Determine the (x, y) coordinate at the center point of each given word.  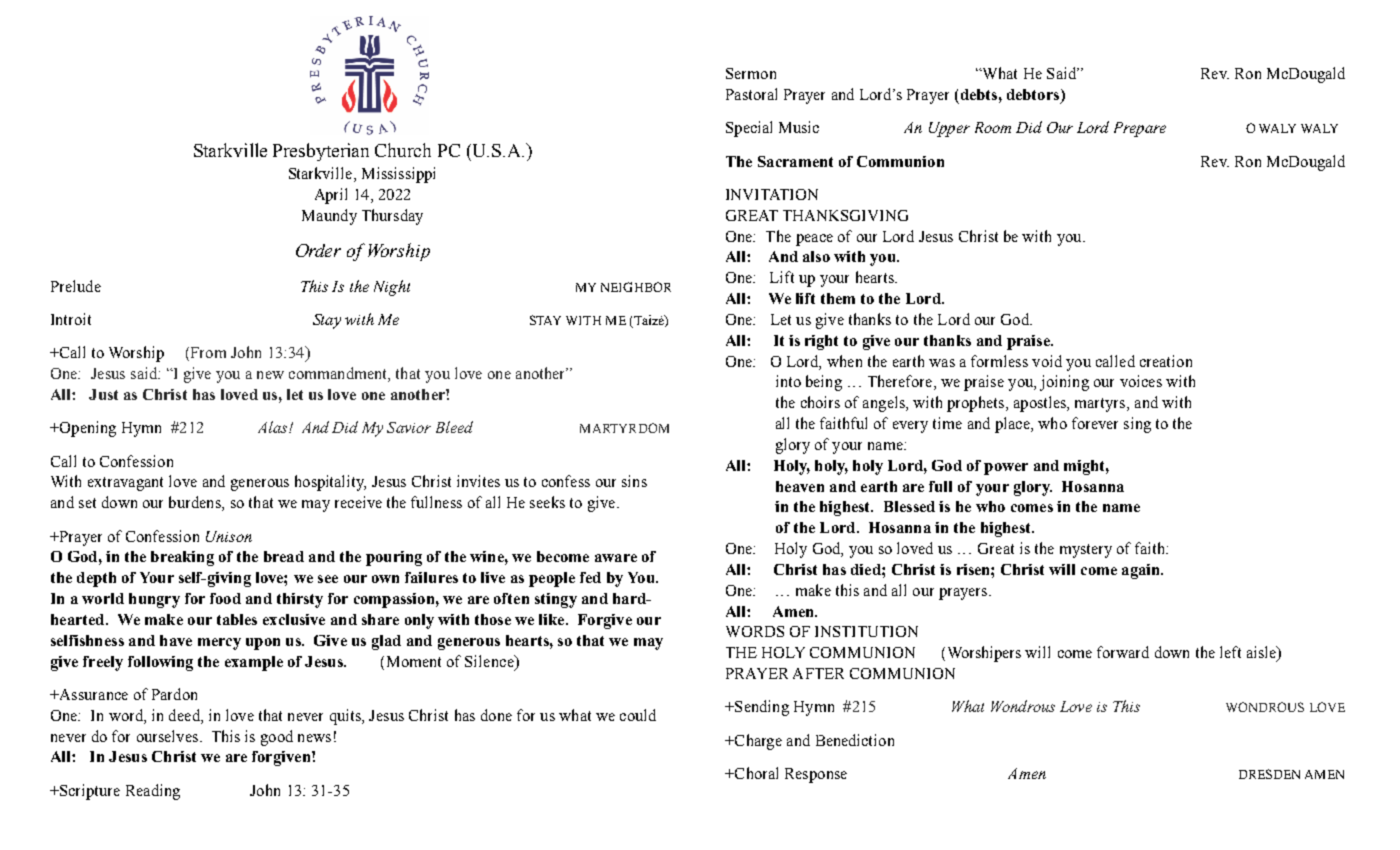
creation (1166, 361)
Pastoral (751, 94)
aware (616, 558)
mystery (1086, 551)
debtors (1034, 96)
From (207, 354)
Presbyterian (321, 152)
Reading (153, 792)
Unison (229, 536)
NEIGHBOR (636, 287)
